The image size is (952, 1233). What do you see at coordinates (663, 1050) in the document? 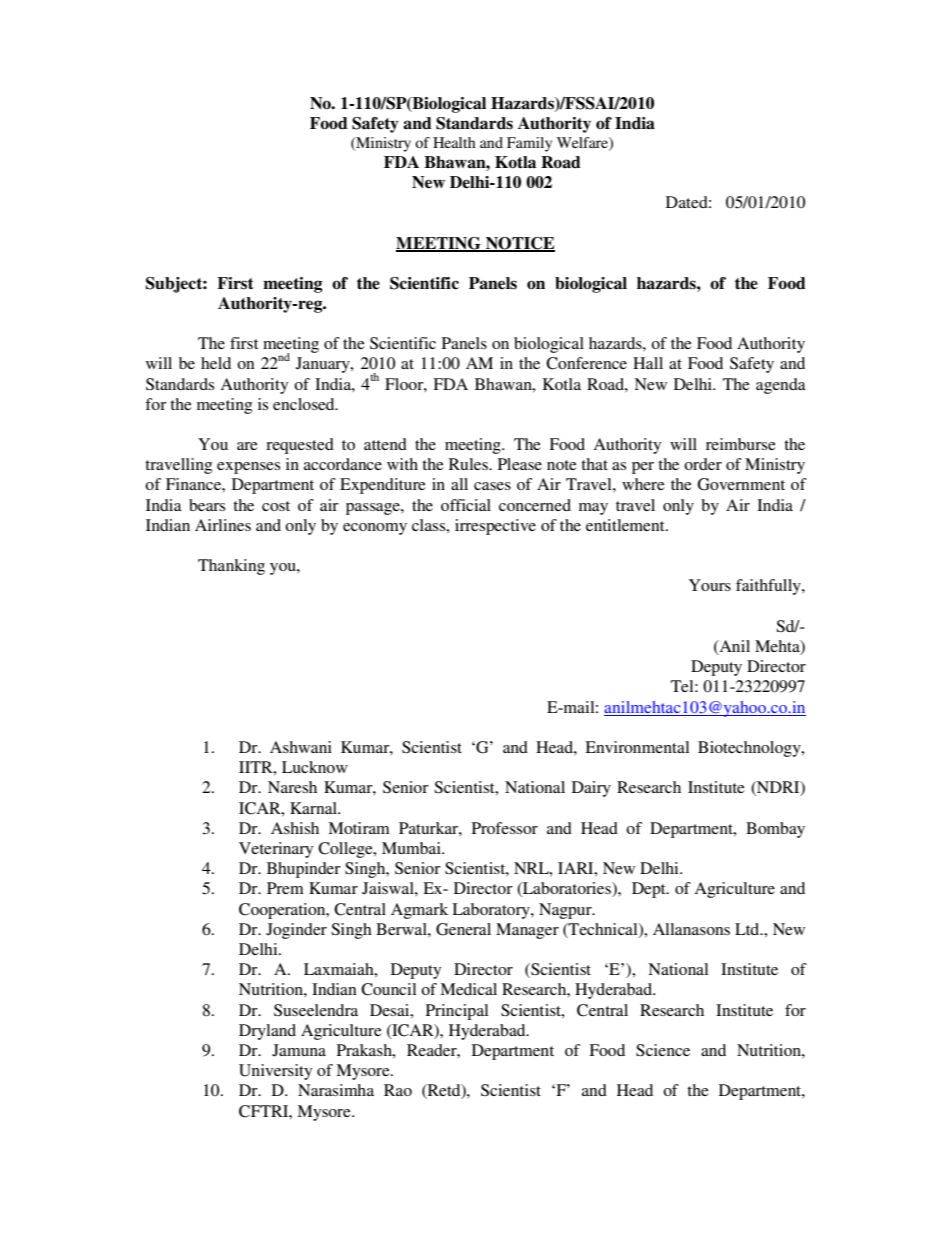
I see `Science` at bounding box center [663, 1050].
